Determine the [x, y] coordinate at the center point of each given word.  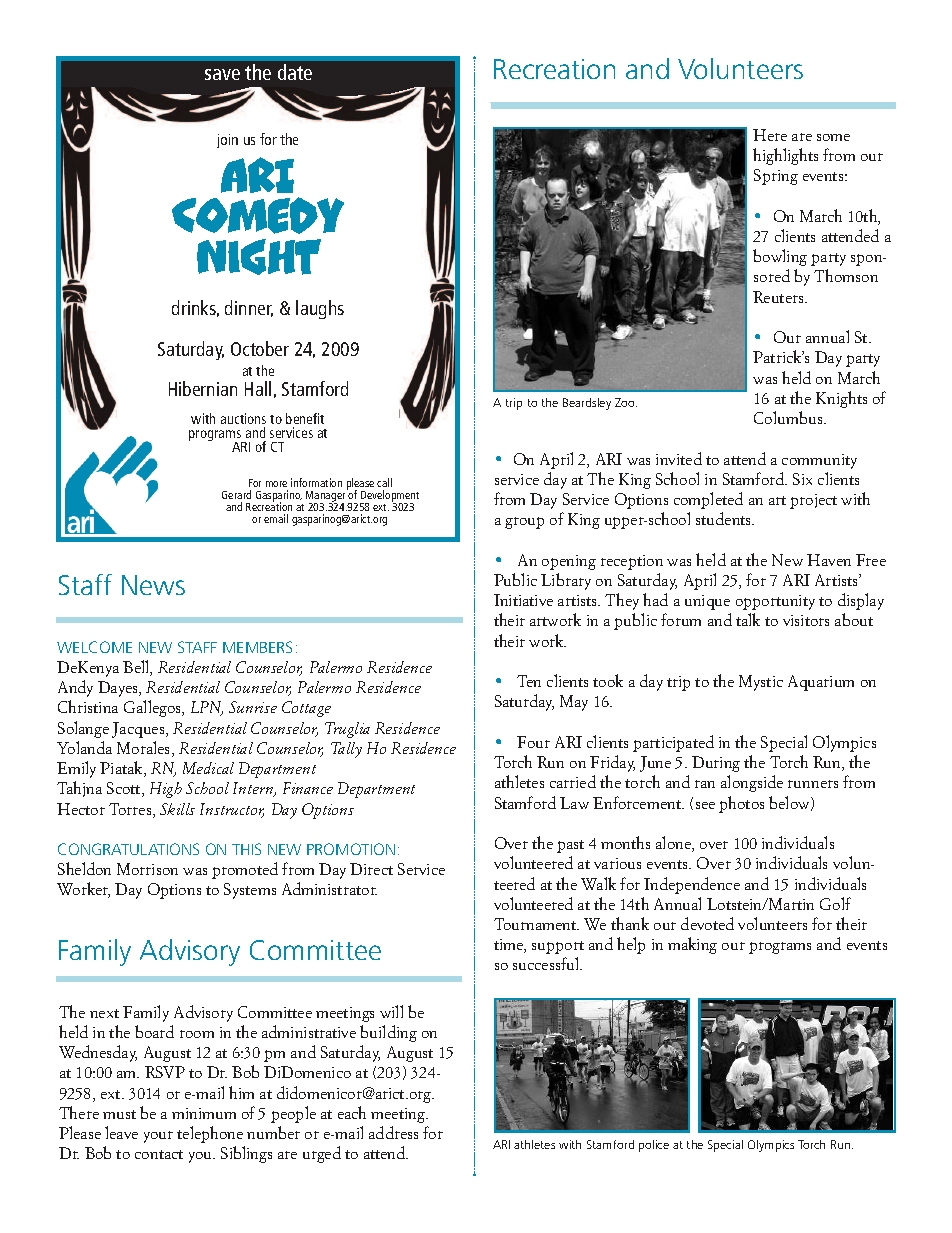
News [153, 585]
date [295, 72]
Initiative [523, 600]
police [654, 1146]
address [393, 1132]
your [158, 1137]
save [222, 74]
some [833, 137]
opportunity [775, 602]
